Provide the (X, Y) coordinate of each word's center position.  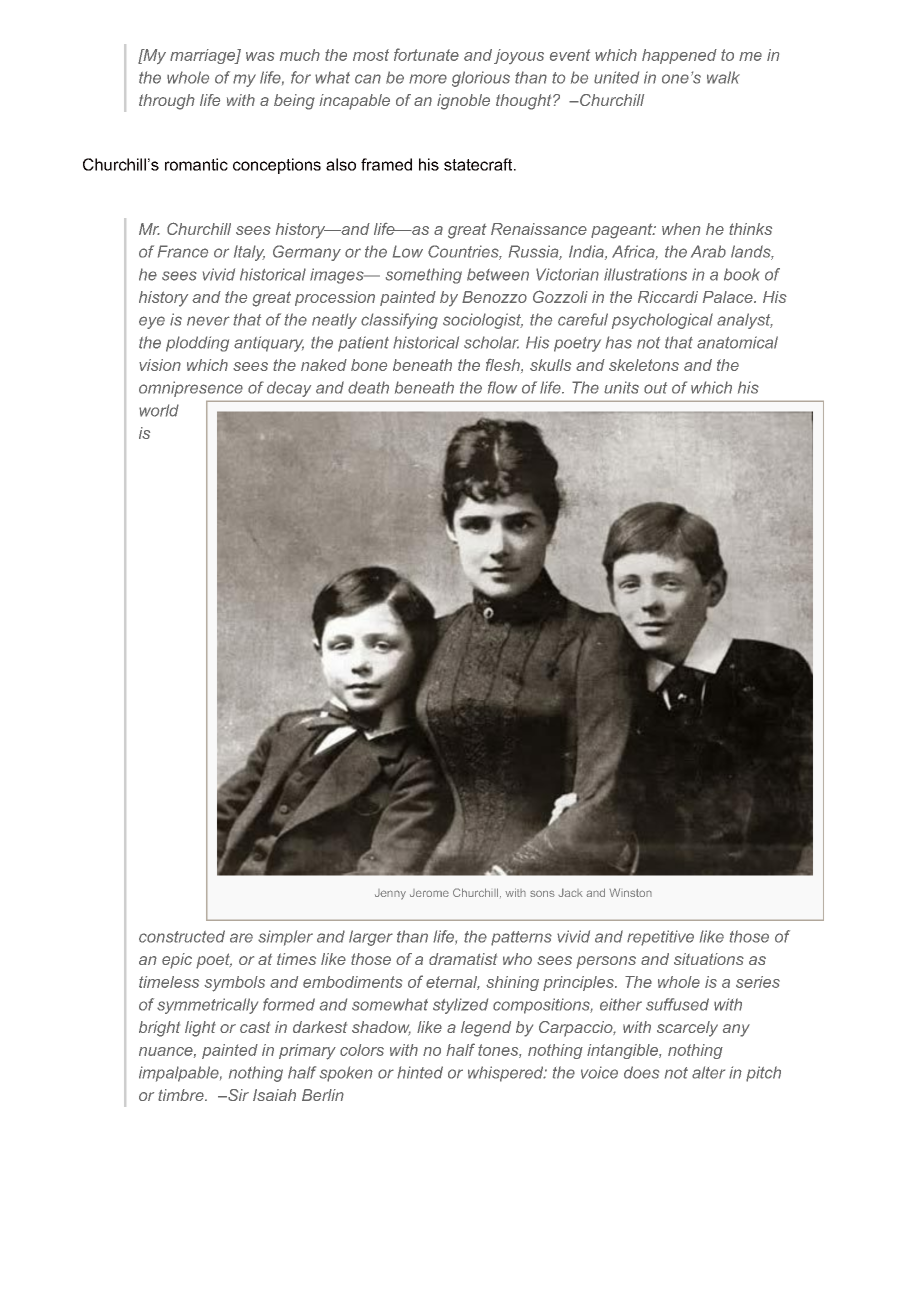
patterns (521, 938)
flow (502, 387)
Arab (708, 251)
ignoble (463, 102)
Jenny (390, 894)
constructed (182, 936)
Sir (237, 1095)
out (655, 388)
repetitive (660, 938)
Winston (630, 892)
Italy (249, 253)
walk (723, 77)
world (159, 410)
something (424, 276)
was (260, 56)
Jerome (429, 893)
